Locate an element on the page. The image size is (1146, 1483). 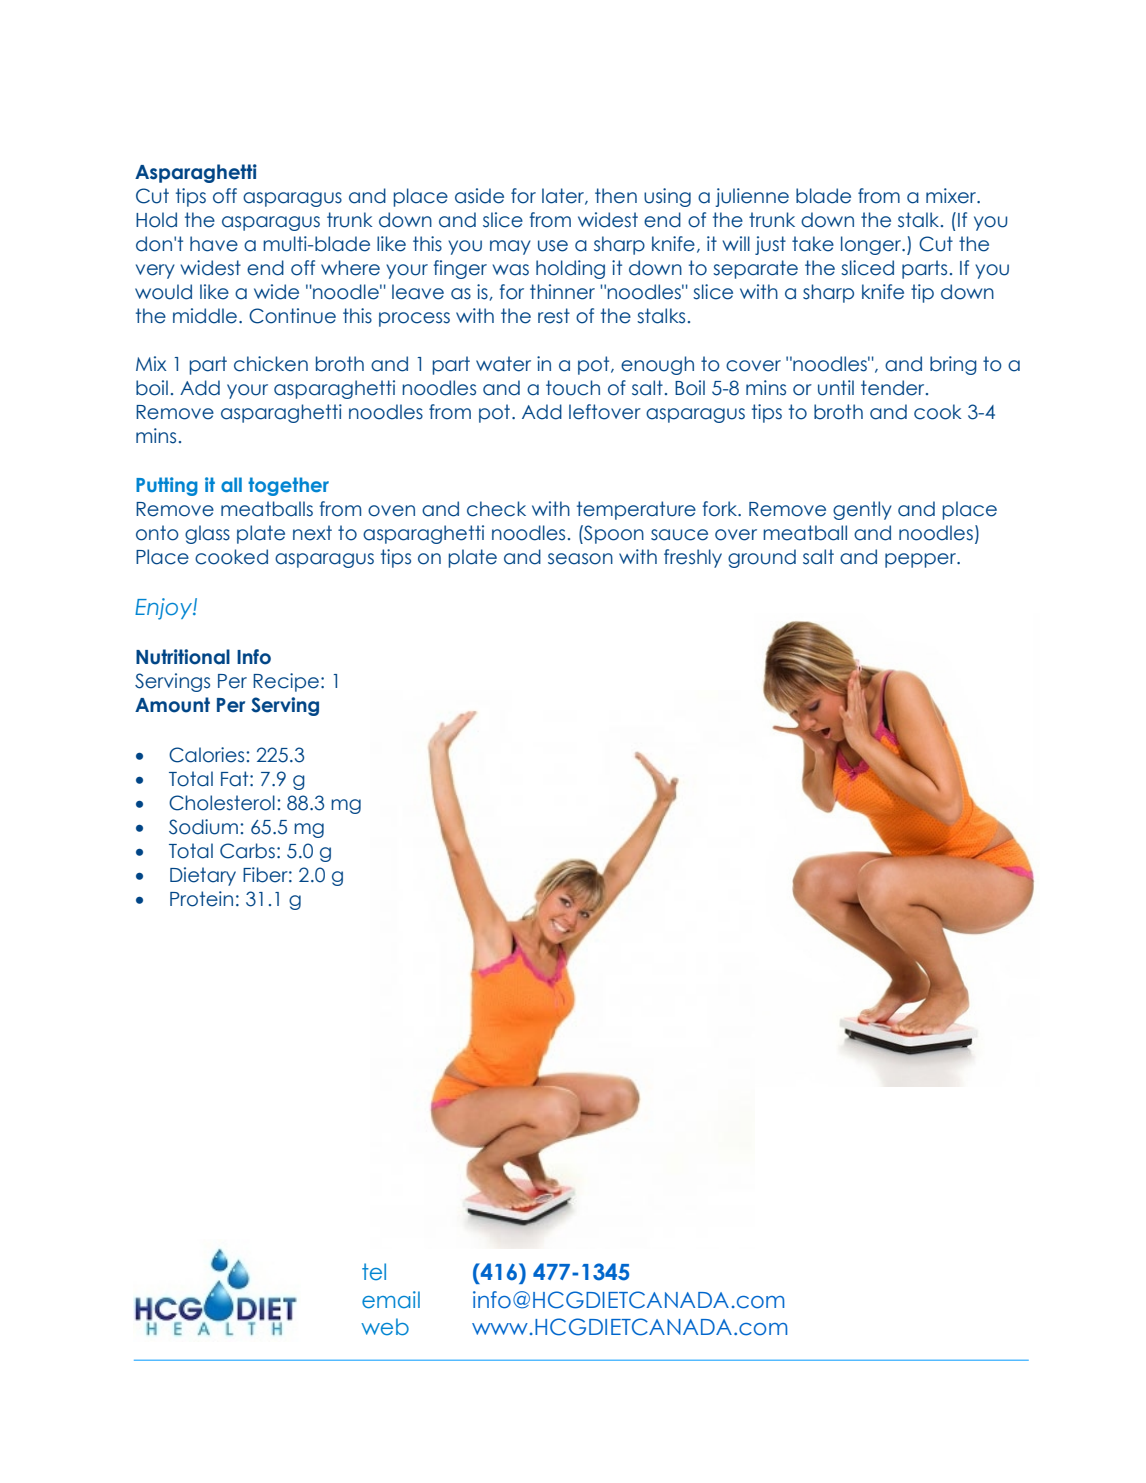
ground is located at coordinates (762, 558).
